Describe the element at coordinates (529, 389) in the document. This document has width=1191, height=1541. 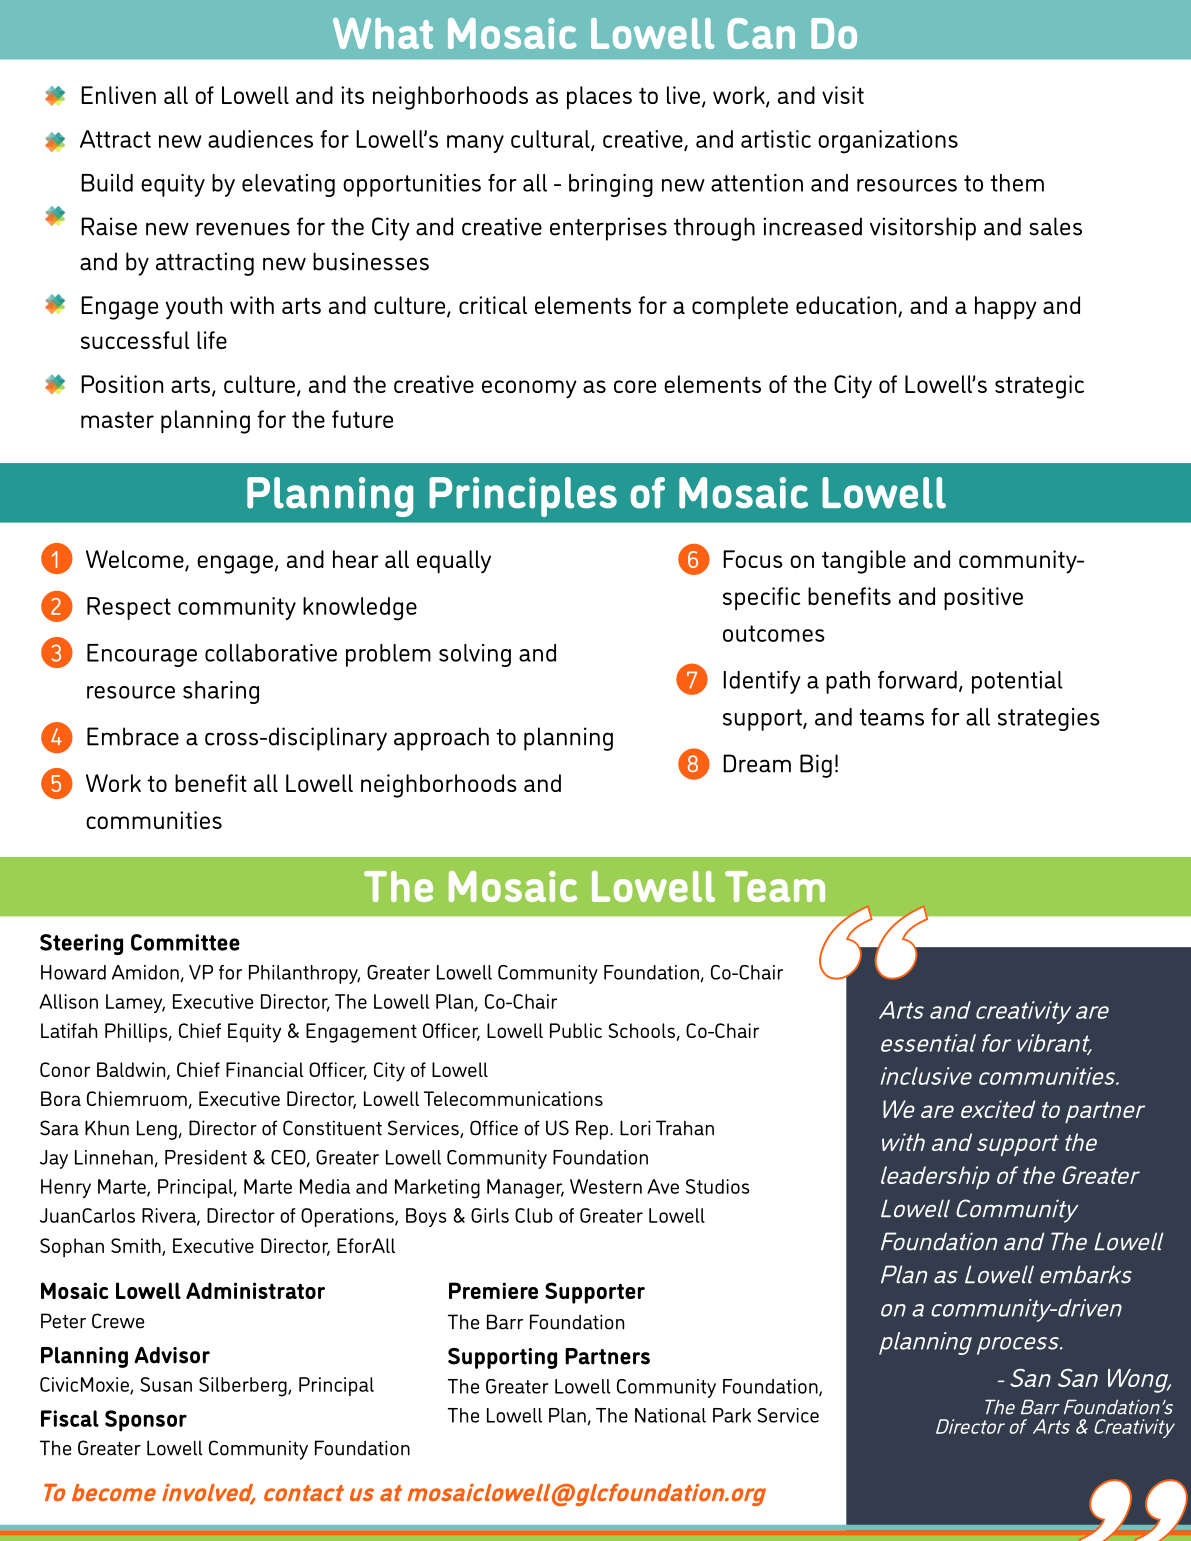
I see `economy` at that location.
